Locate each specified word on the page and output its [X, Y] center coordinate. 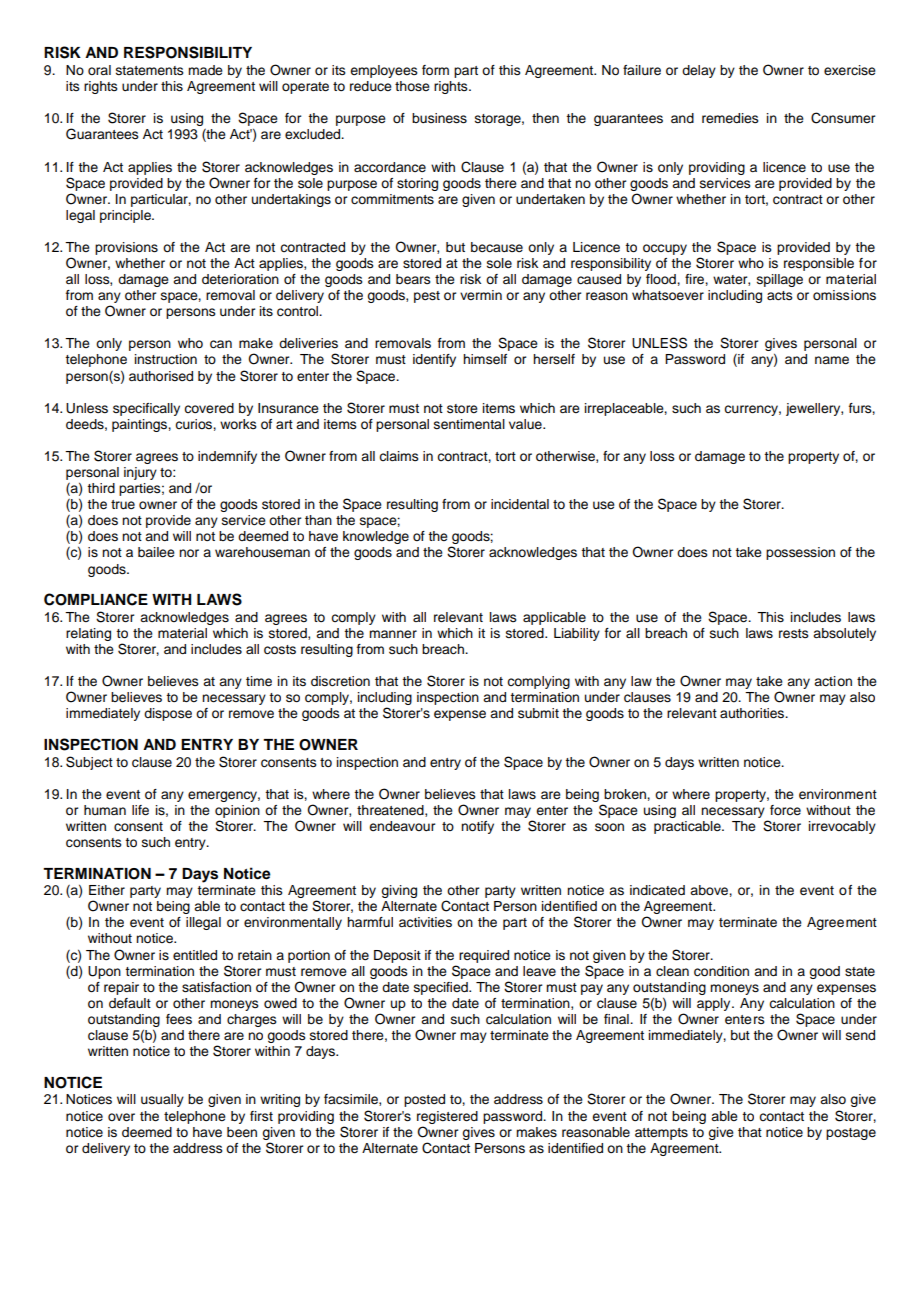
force [785, 810]
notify [477, 827]
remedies [730, 118]
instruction [166, 359]
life [140, 810]
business [439, 118]
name [832, 360]
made [205, 70]
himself [485, 359]
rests [794, 634]
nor [189, 553]
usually [162, 1100]
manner [393, 634]
